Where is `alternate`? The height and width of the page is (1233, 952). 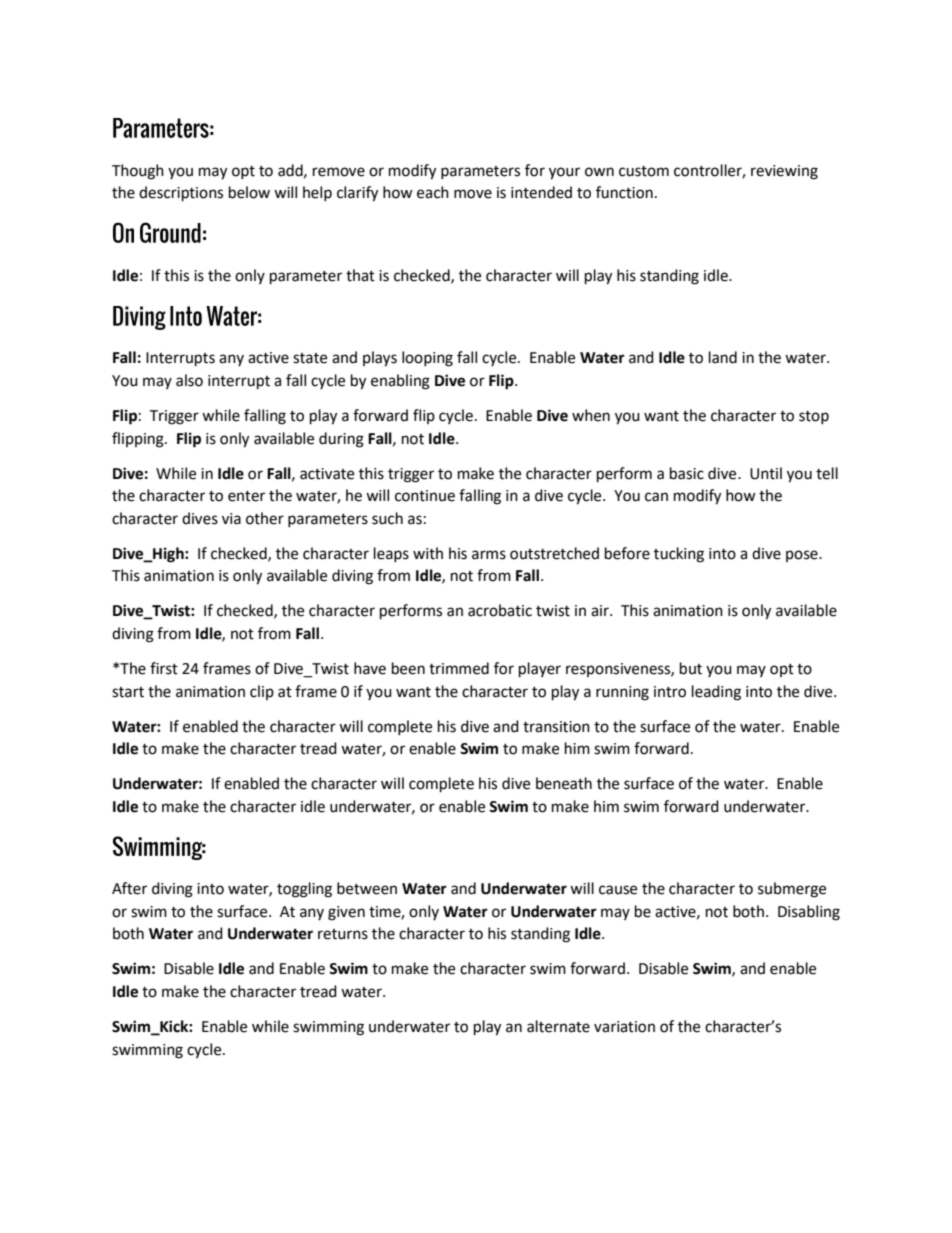 alternate is located at coordinates (558, 1026).
